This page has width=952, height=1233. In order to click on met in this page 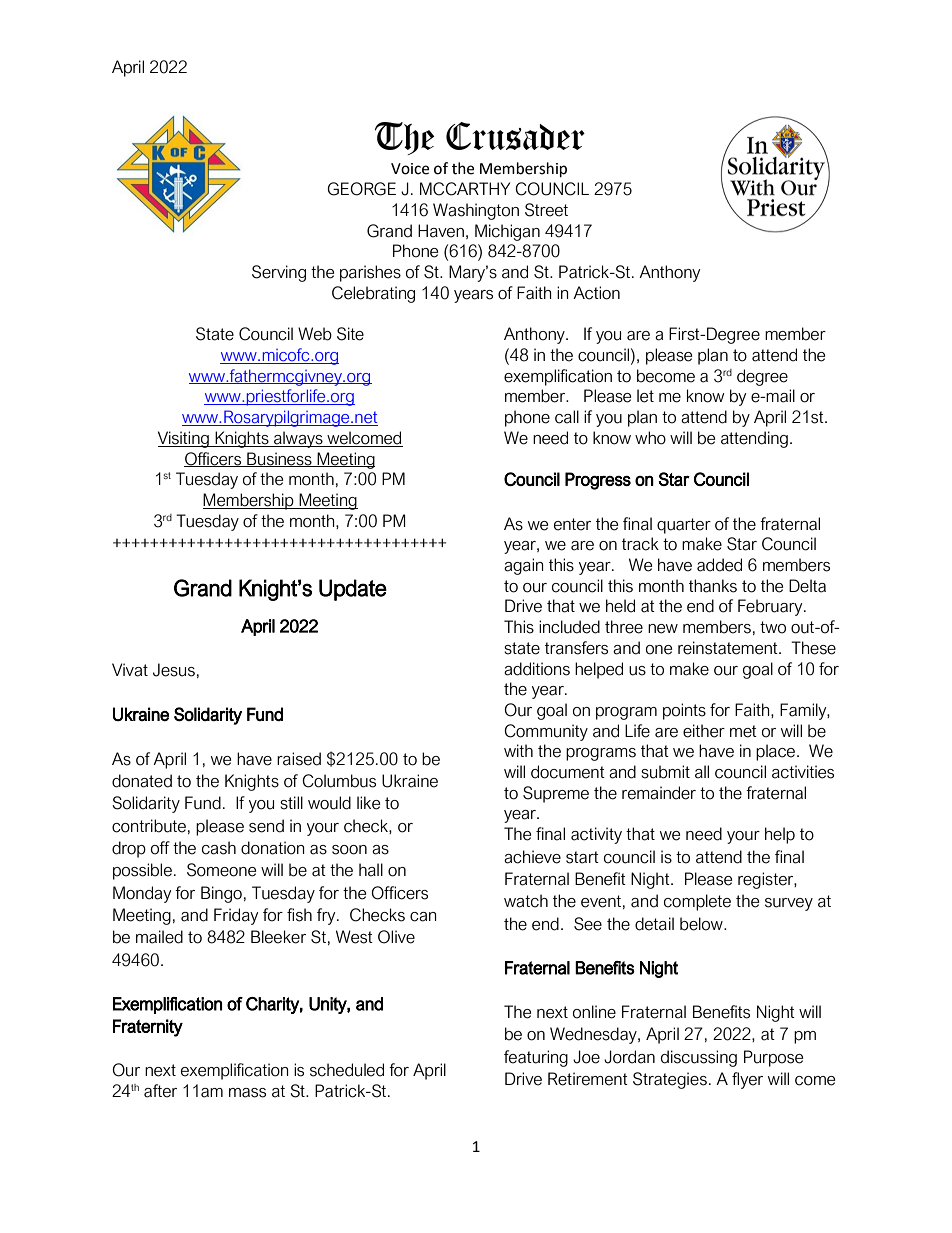, I will do `click(743, 731)`.
